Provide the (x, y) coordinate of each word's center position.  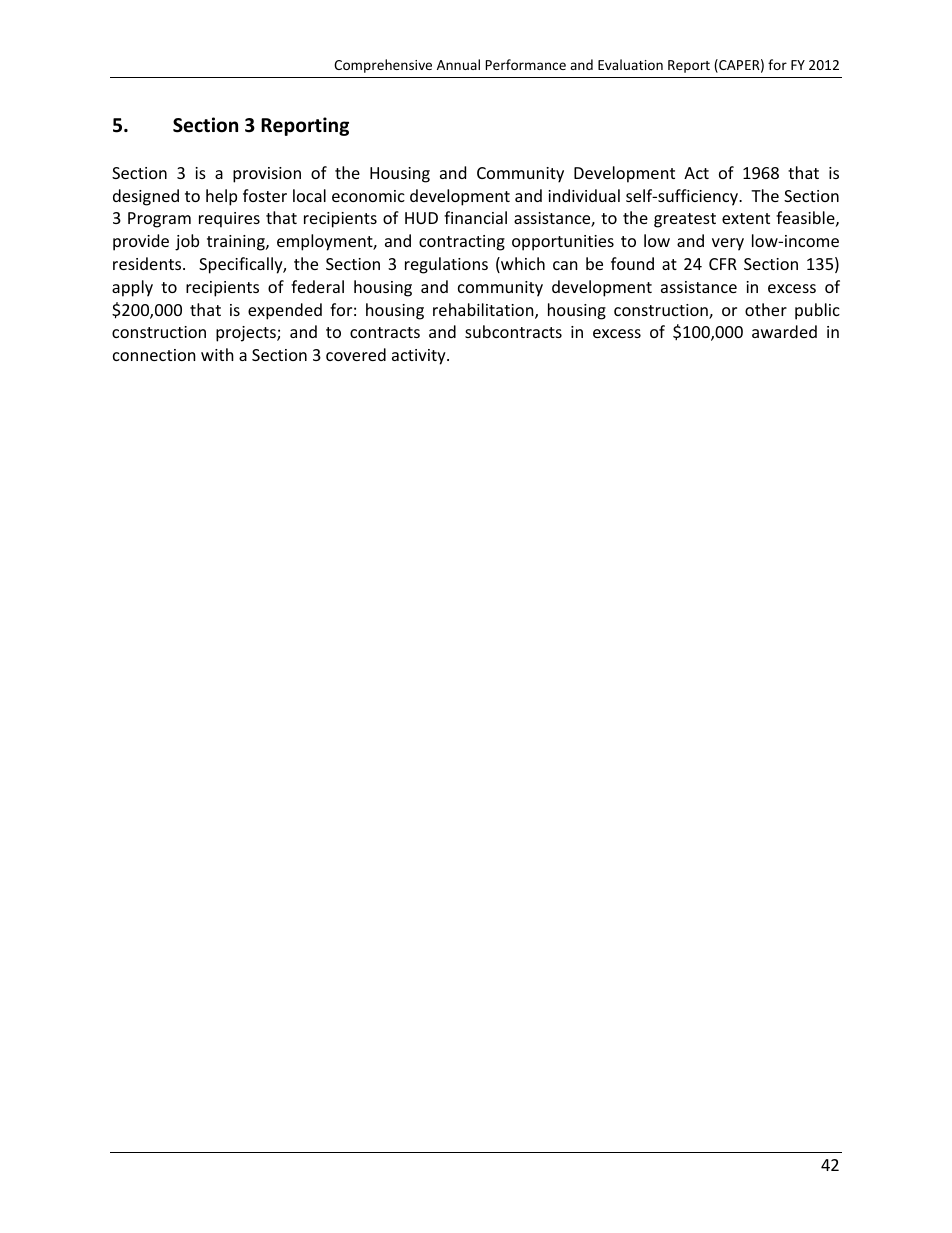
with (217, 354)
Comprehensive (383, 66)
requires (229, 220)
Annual (458, 64)
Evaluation (630, 64)
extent (746, 218)
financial (475, 217)
